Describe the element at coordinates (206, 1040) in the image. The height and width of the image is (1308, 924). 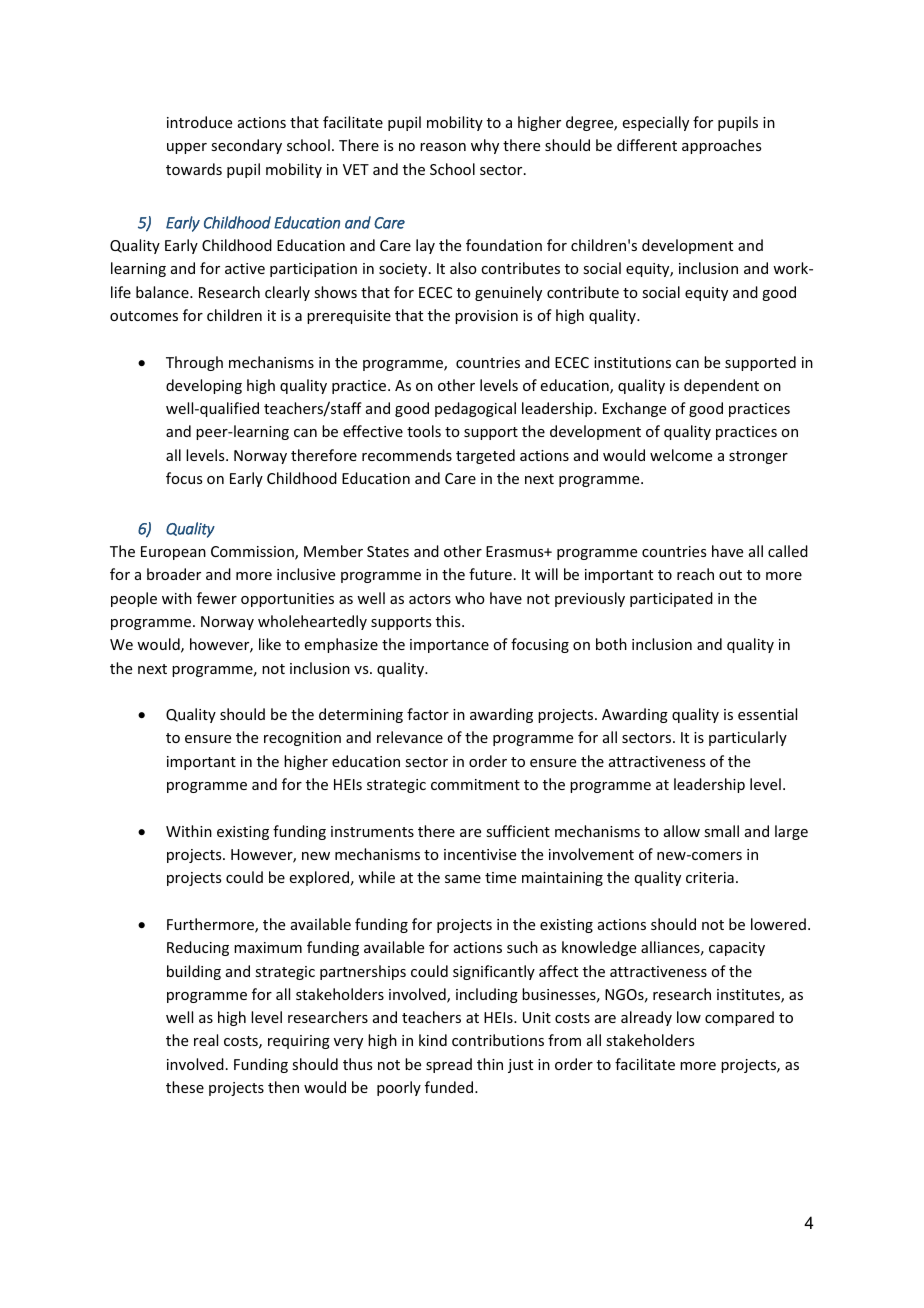
I see `real` at that location.
